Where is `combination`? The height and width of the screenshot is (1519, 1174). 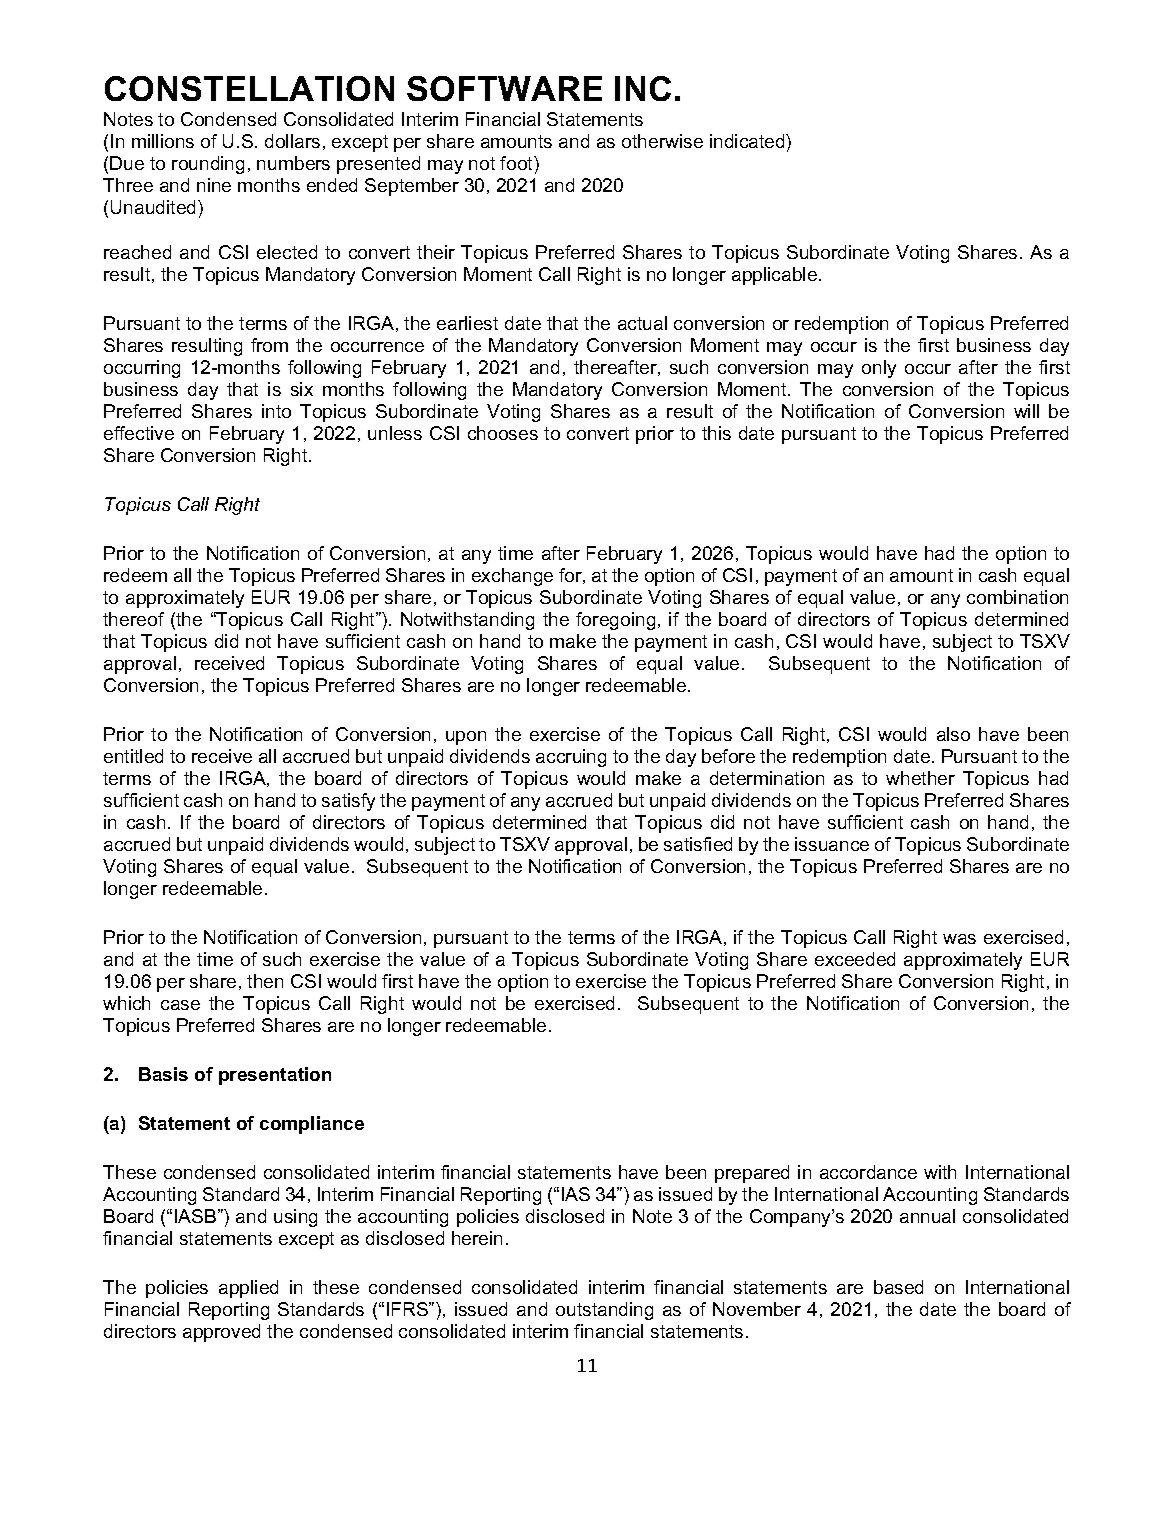 combination is located at coordinates (1017, 597).
